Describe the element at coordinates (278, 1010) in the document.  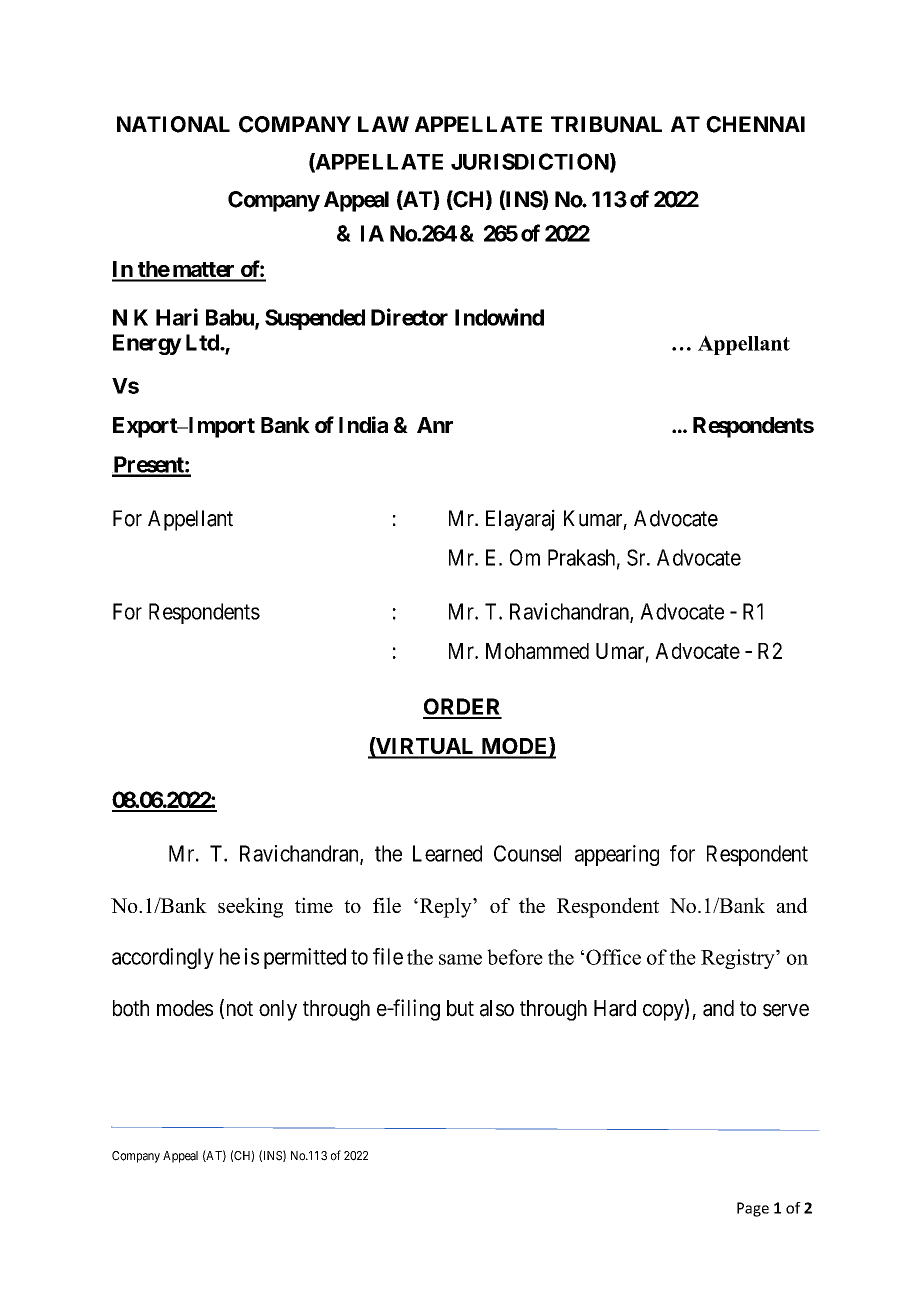
I see `only` at that location.
